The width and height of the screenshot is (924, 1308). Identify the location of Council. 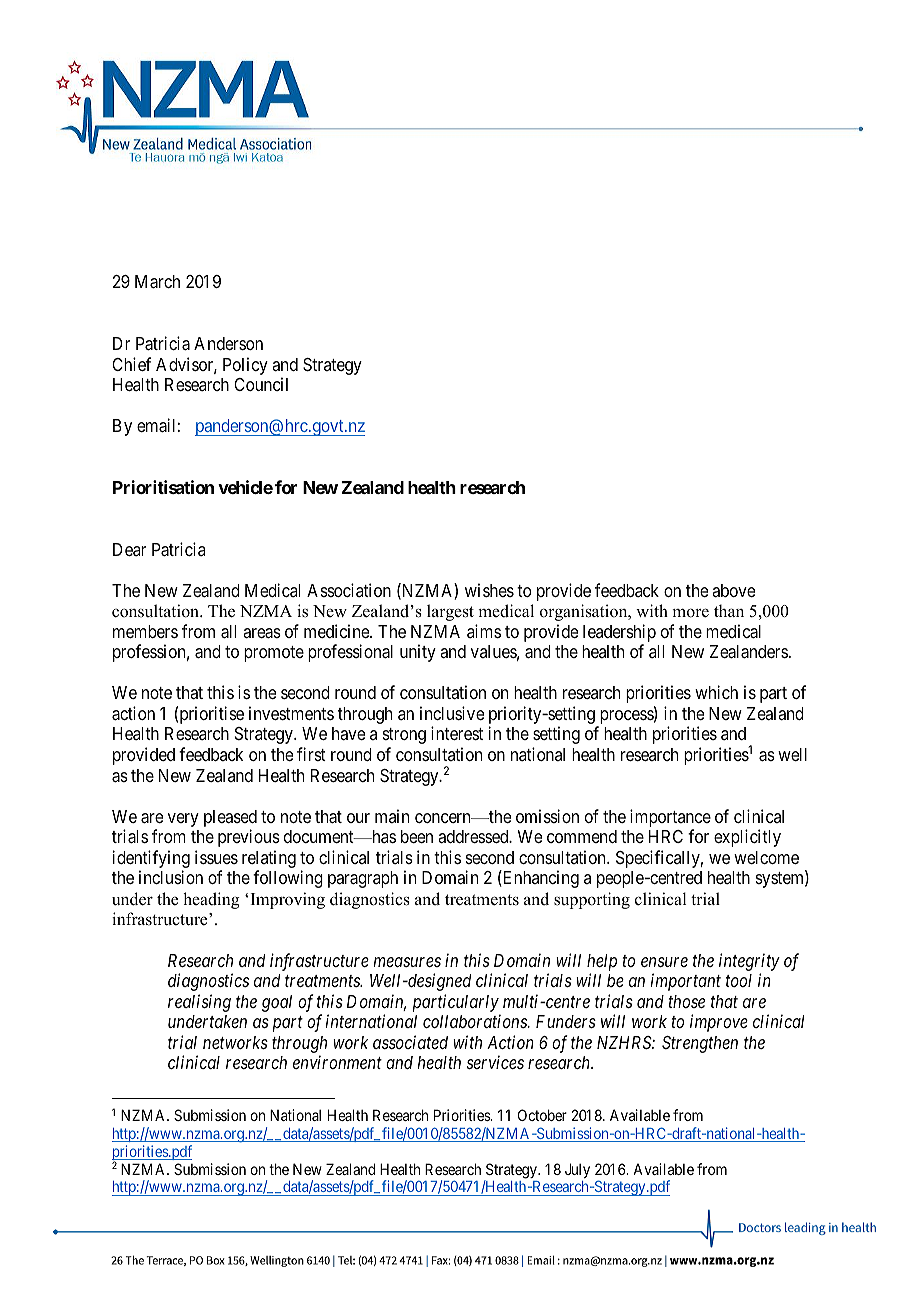
(261, 384).
